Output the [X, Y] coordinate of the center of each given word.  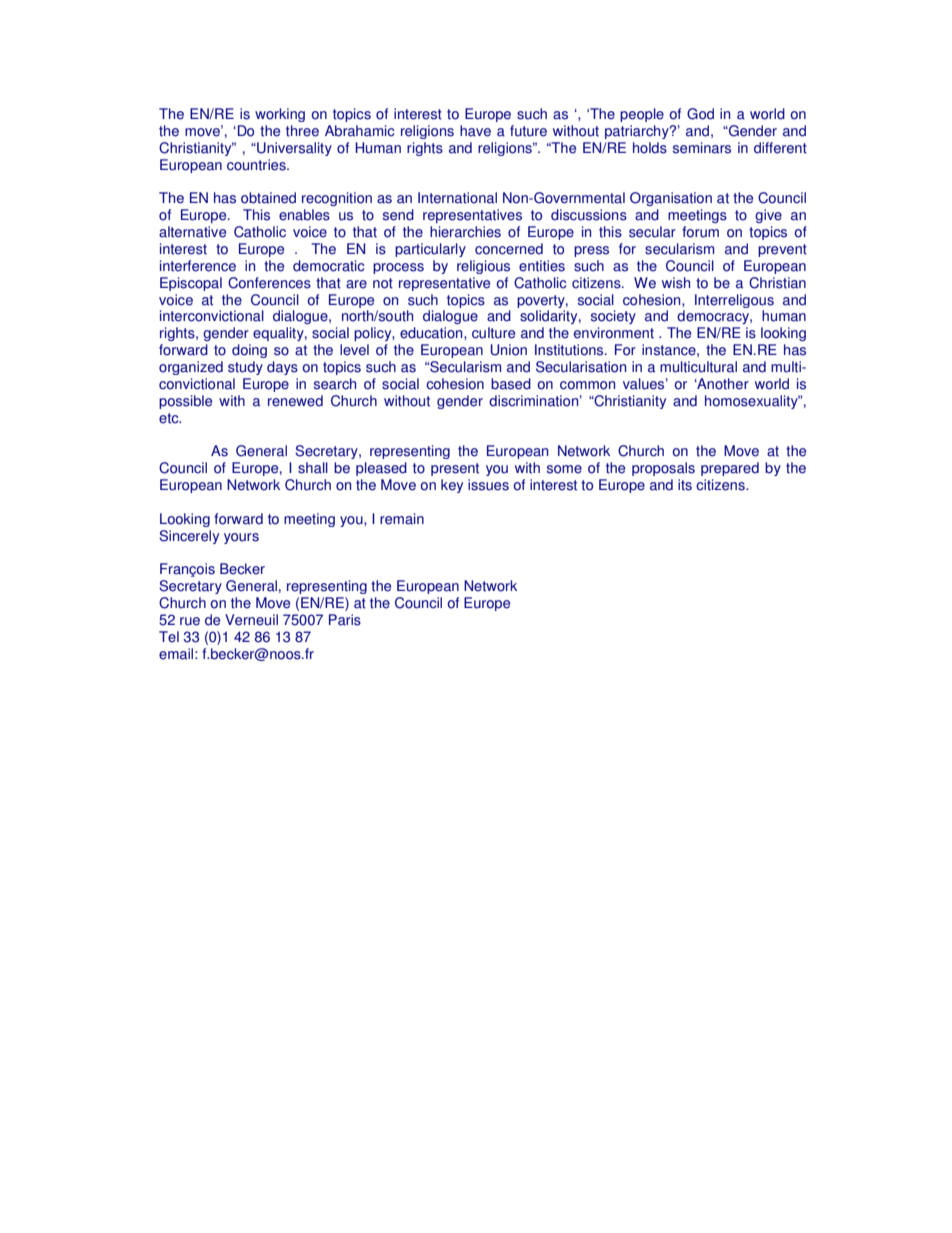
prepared [730, 469]
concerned [509, 249]
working [280, 115]
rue [190, 621]
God [700, 114]
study [245, 368]
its [685, 485]
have [475, 131]
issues [488, 485]
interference [198, 266]
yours [241, 538]
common [587, 385]
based [511, 384]
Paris [345, 620]
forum [700, 232]
